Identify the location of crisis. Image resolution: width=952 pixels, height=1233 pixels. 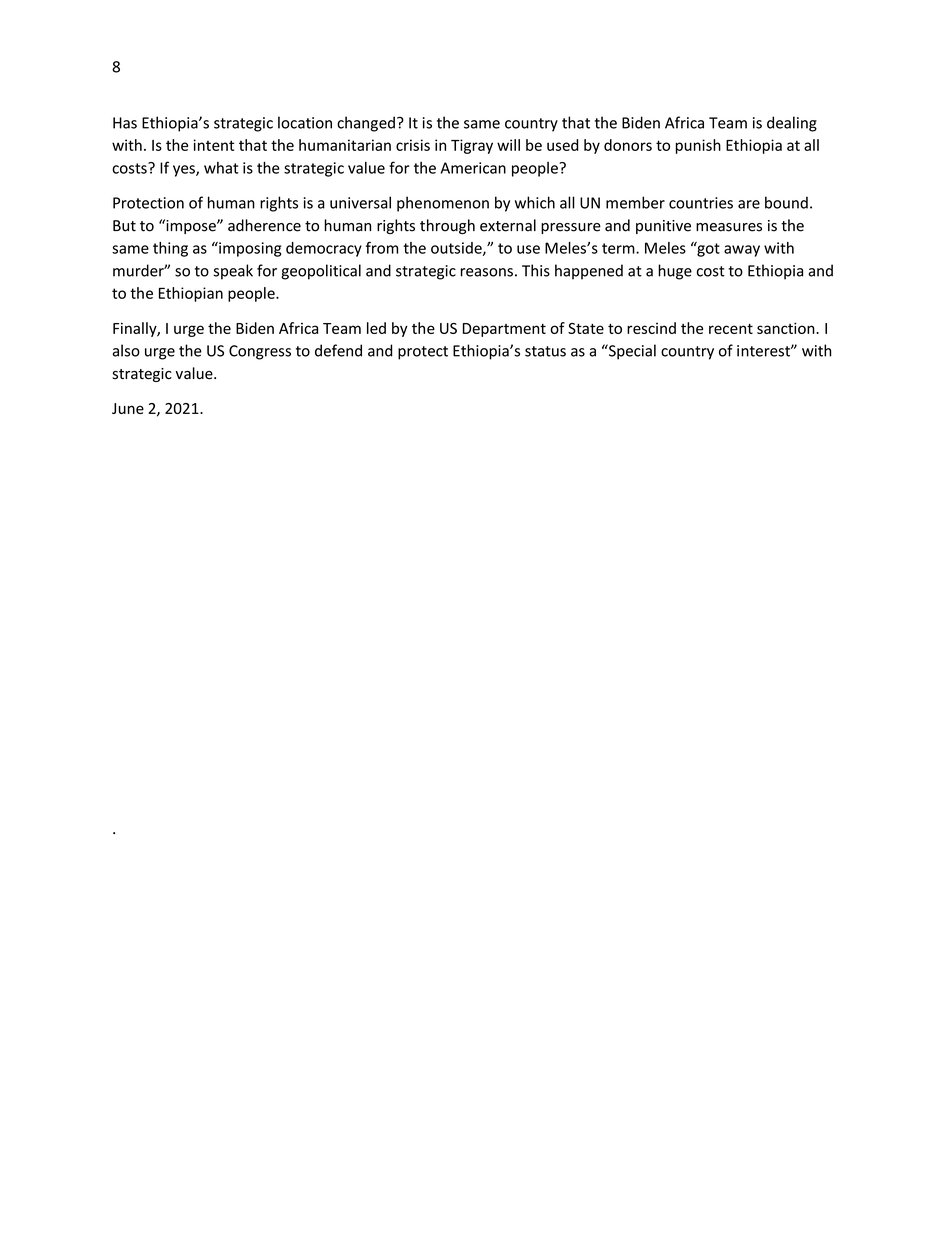
(413, 145).
